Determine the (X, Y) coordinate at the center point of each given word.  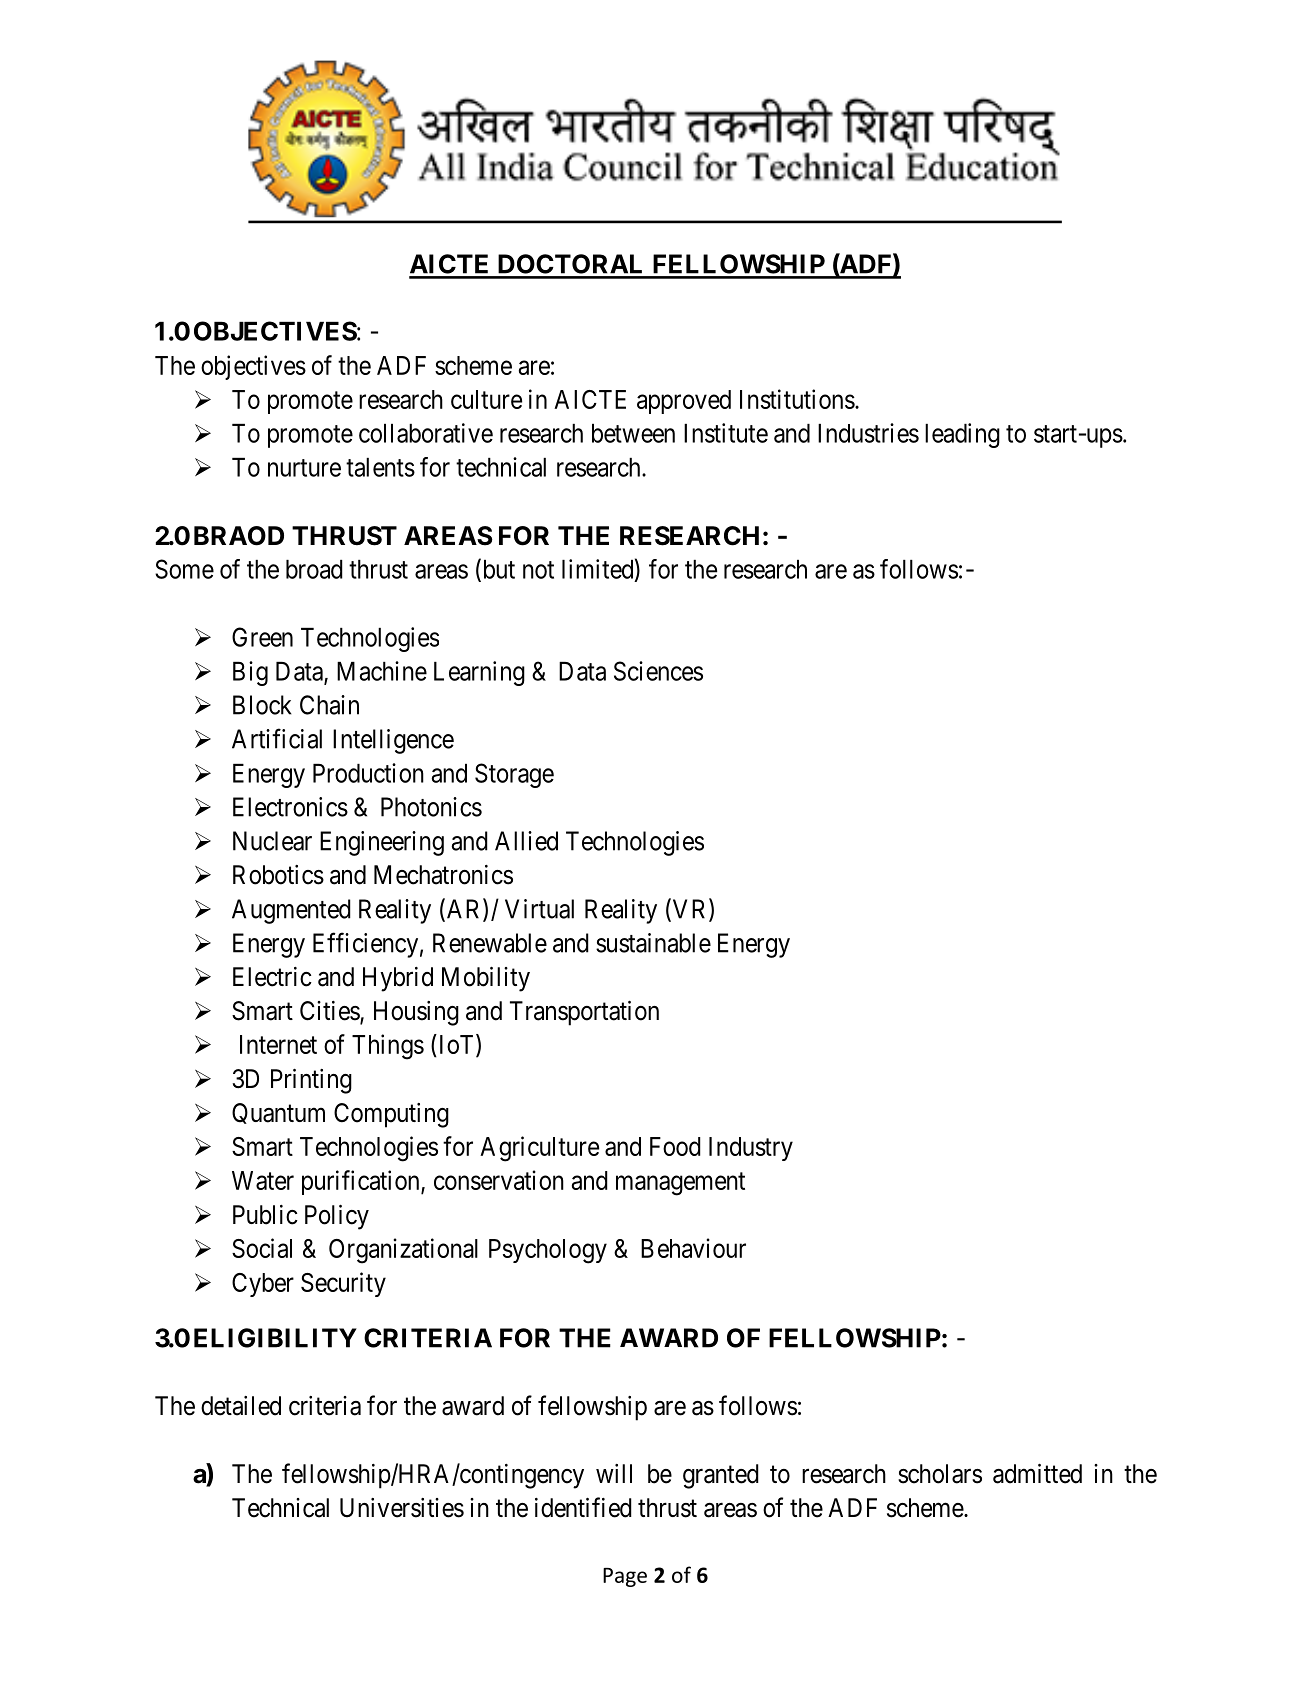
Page (625, 1577)
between (633, 433)
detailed (241, 1406)
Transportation (584, 1013)
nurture (304, 468)
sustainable (653, 943)
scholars (940, 1474)
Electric (272, 977)
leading (962, 435)
